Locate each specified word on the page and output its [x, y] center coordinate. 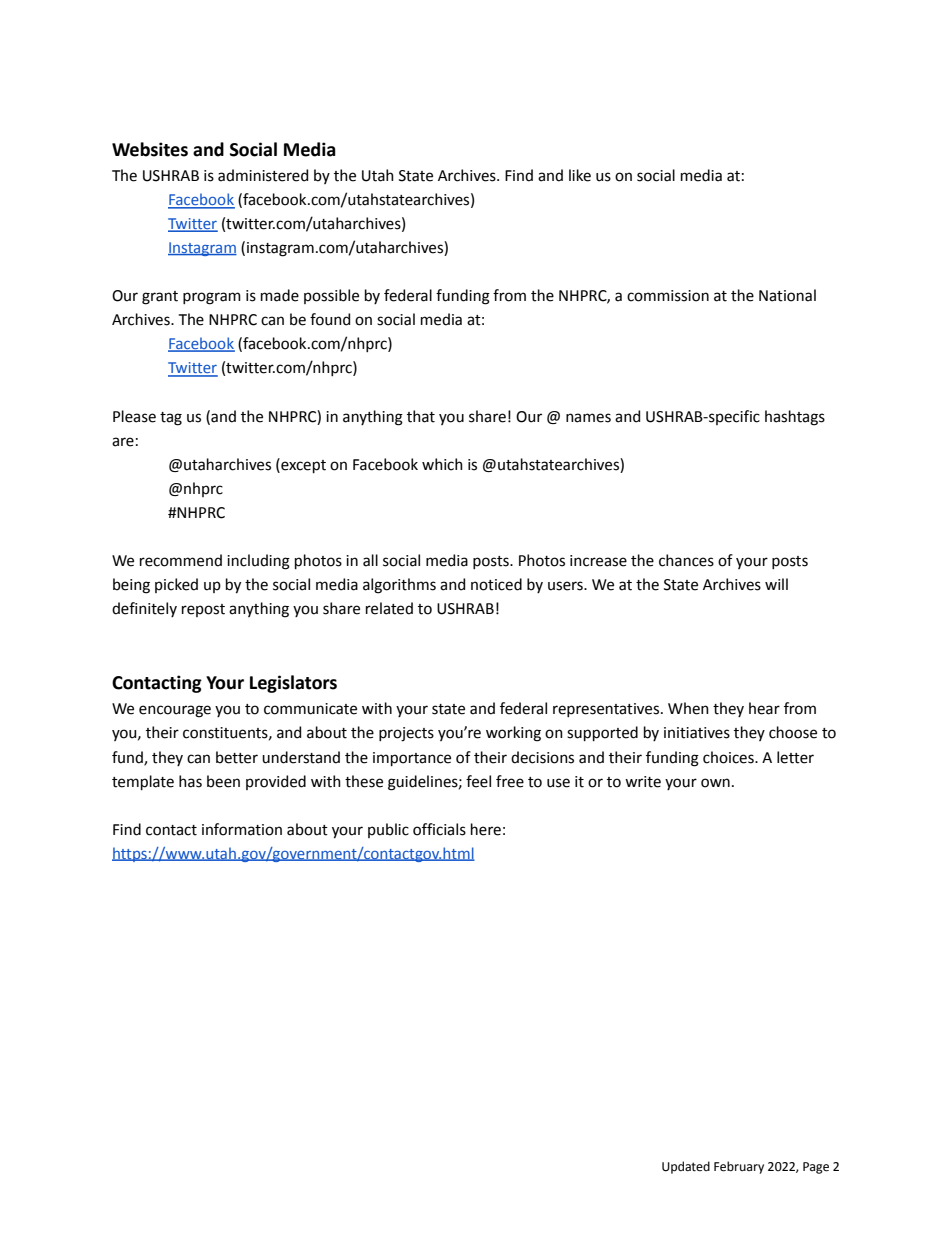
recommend [181, 560]
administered [263, 175]
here [486, 829]
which [442, 464]
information [242, 829]
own [715, 783]
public [388, 830]
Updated [686, 1167]
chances [686, 560]
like [580, 175]
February [739, 1167]
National [787, 295]
